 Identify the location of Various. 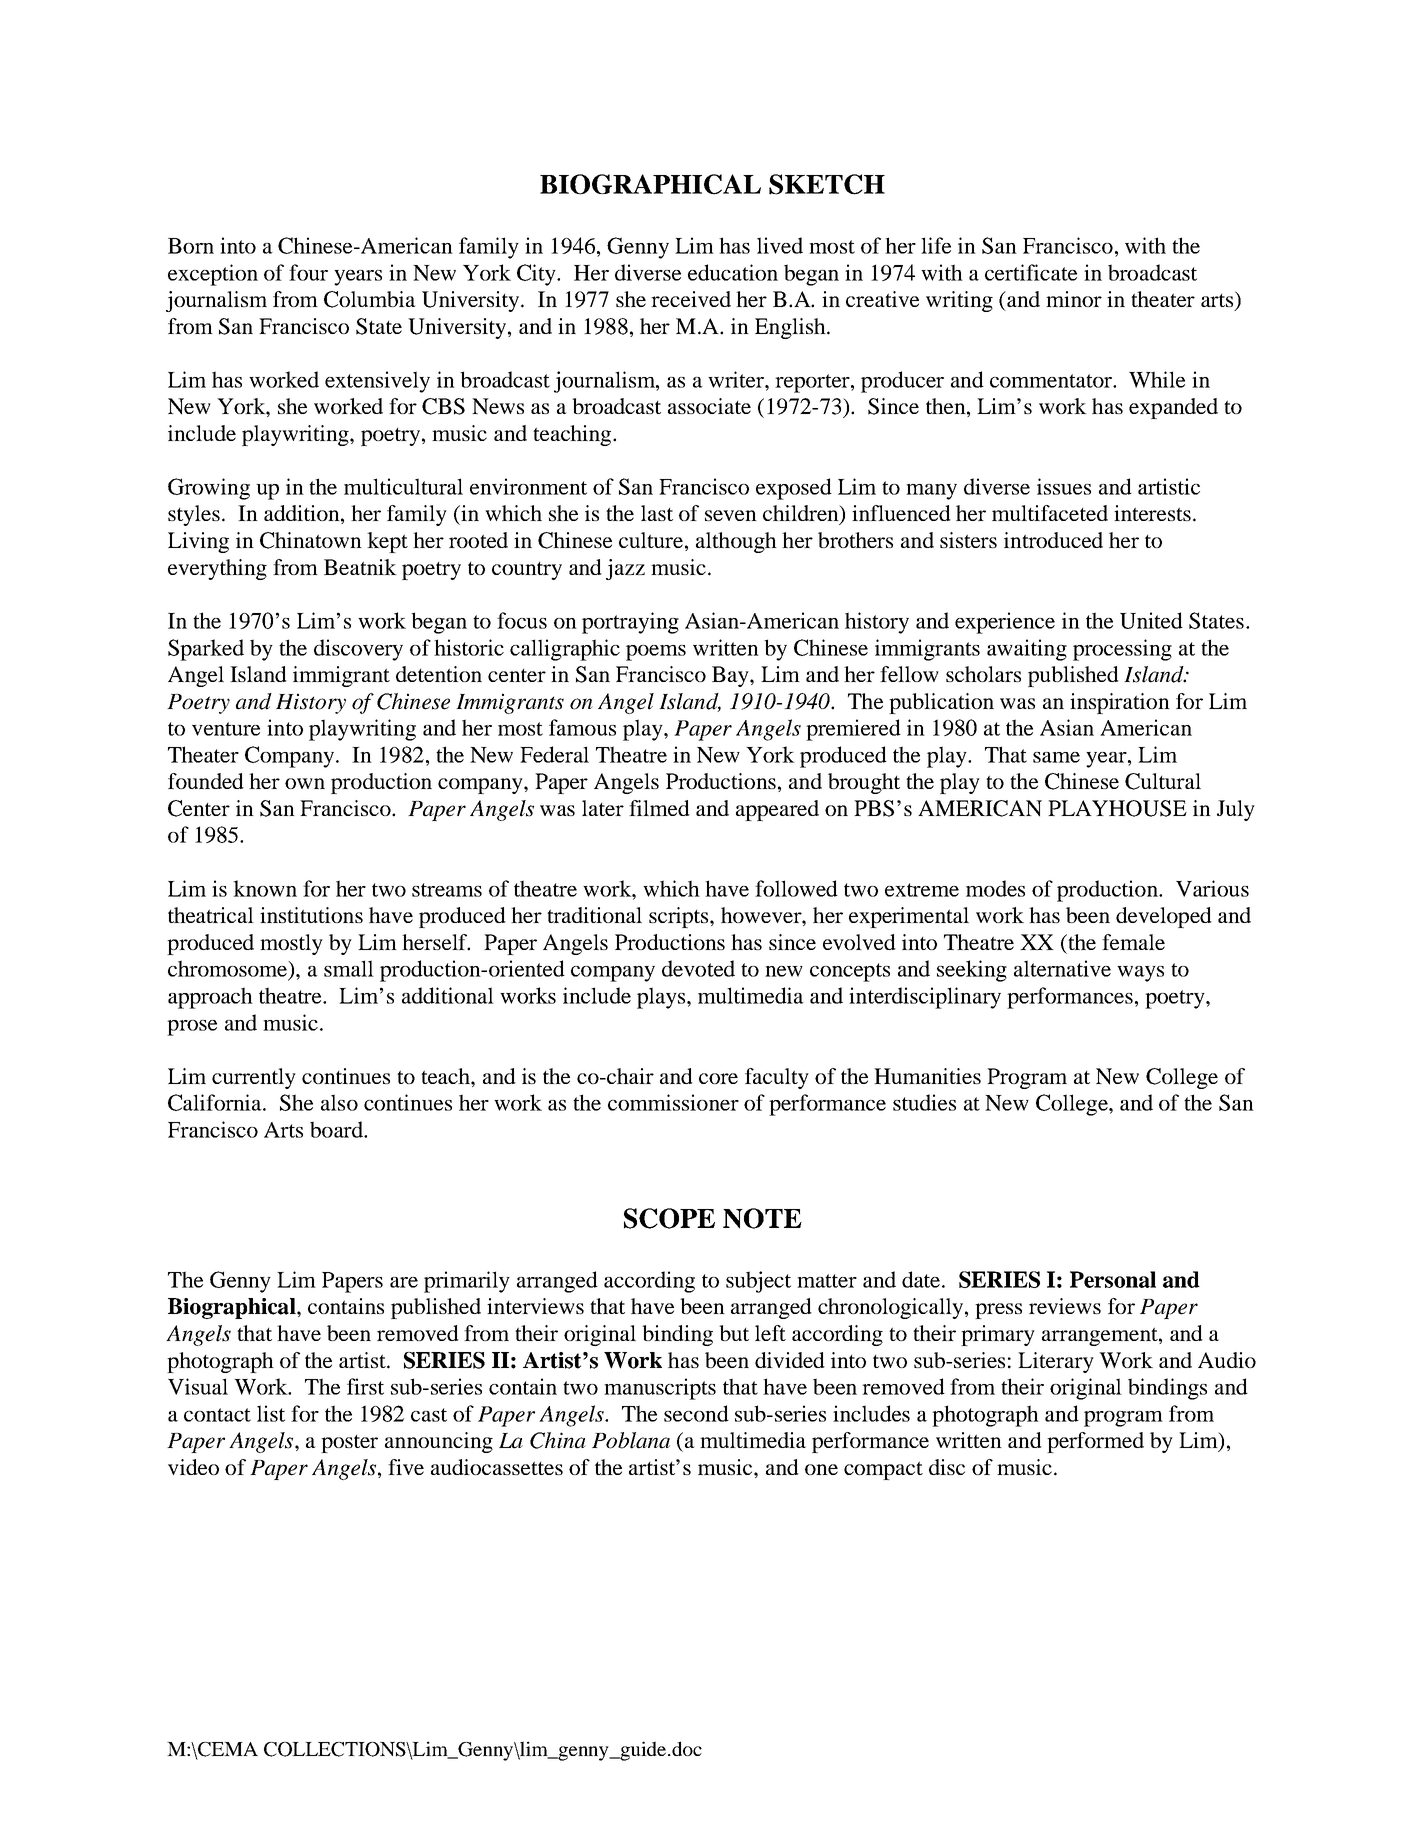
(1212, 888).
